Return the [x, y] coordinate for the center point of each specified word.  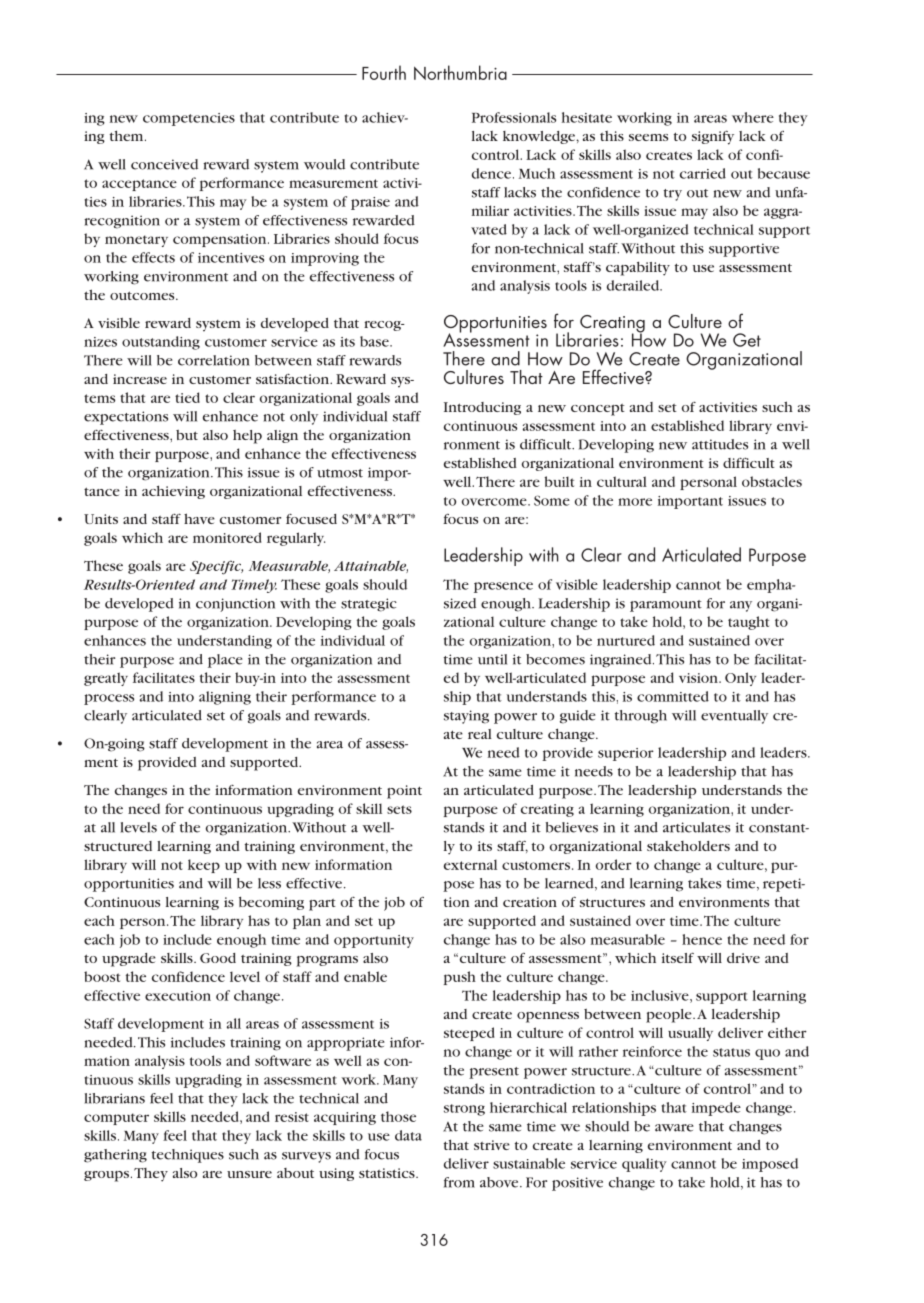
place [225, 661]
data [408, 1135]
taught [748, 623]
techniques [188, 1156]
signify [713, 138]
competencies [189, 119]
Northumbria [460, 72]
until [492, 659]
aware [674, 1128]
